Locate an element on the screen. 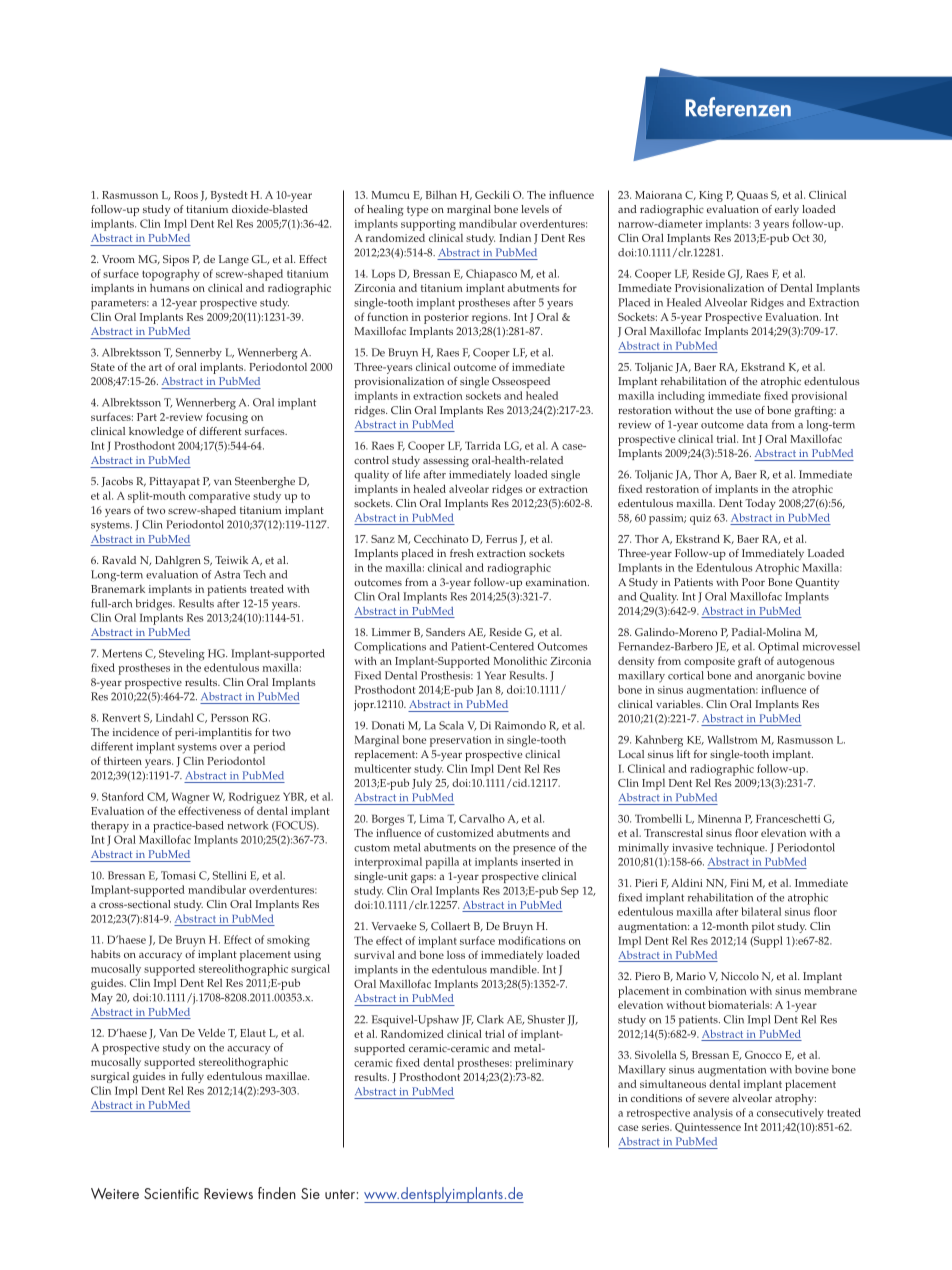 The image size is (952, 1270). Roos is located at coordinates (186, 195).
